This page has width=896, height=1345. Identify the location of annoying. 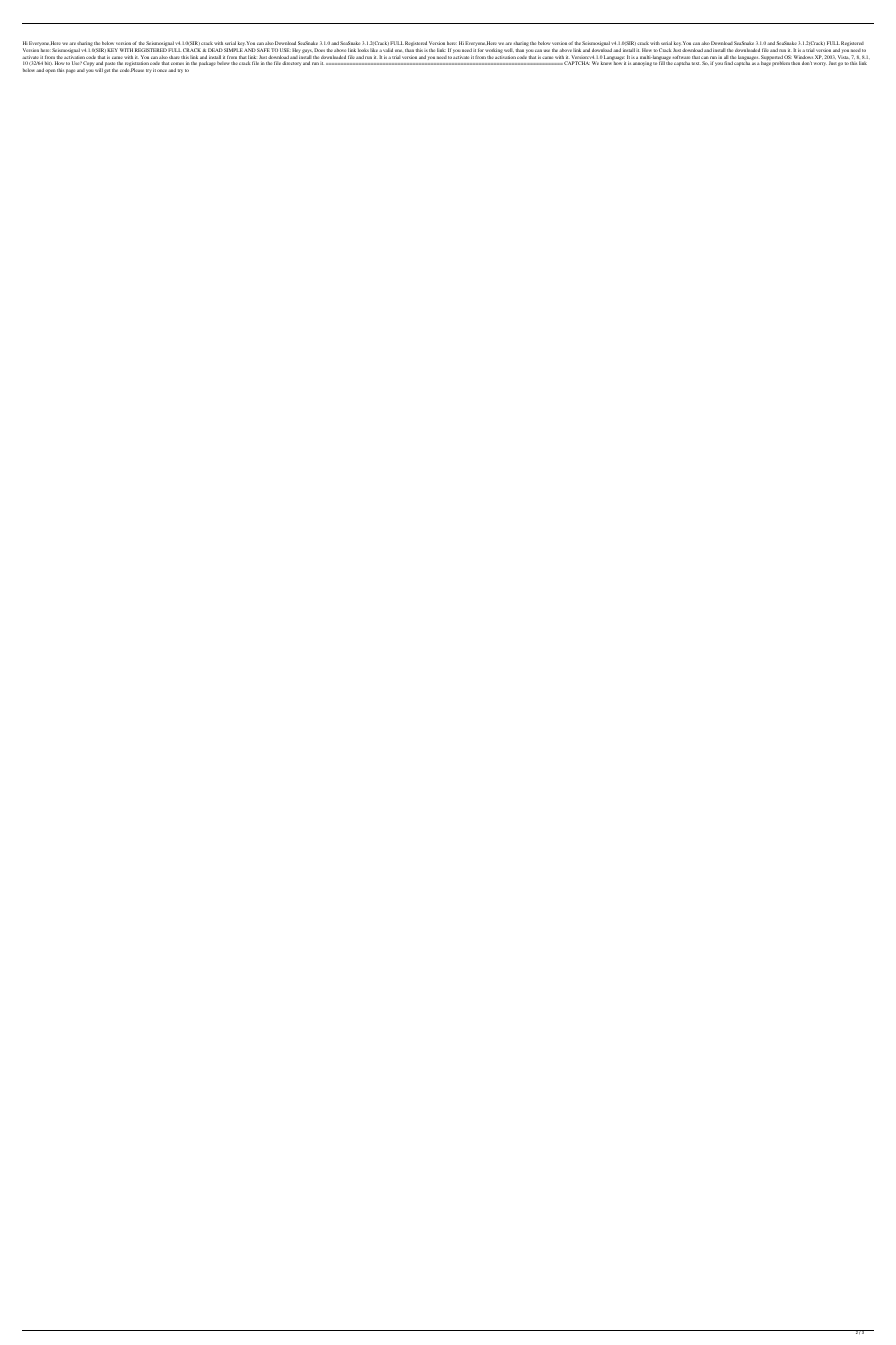
(642, 64).
